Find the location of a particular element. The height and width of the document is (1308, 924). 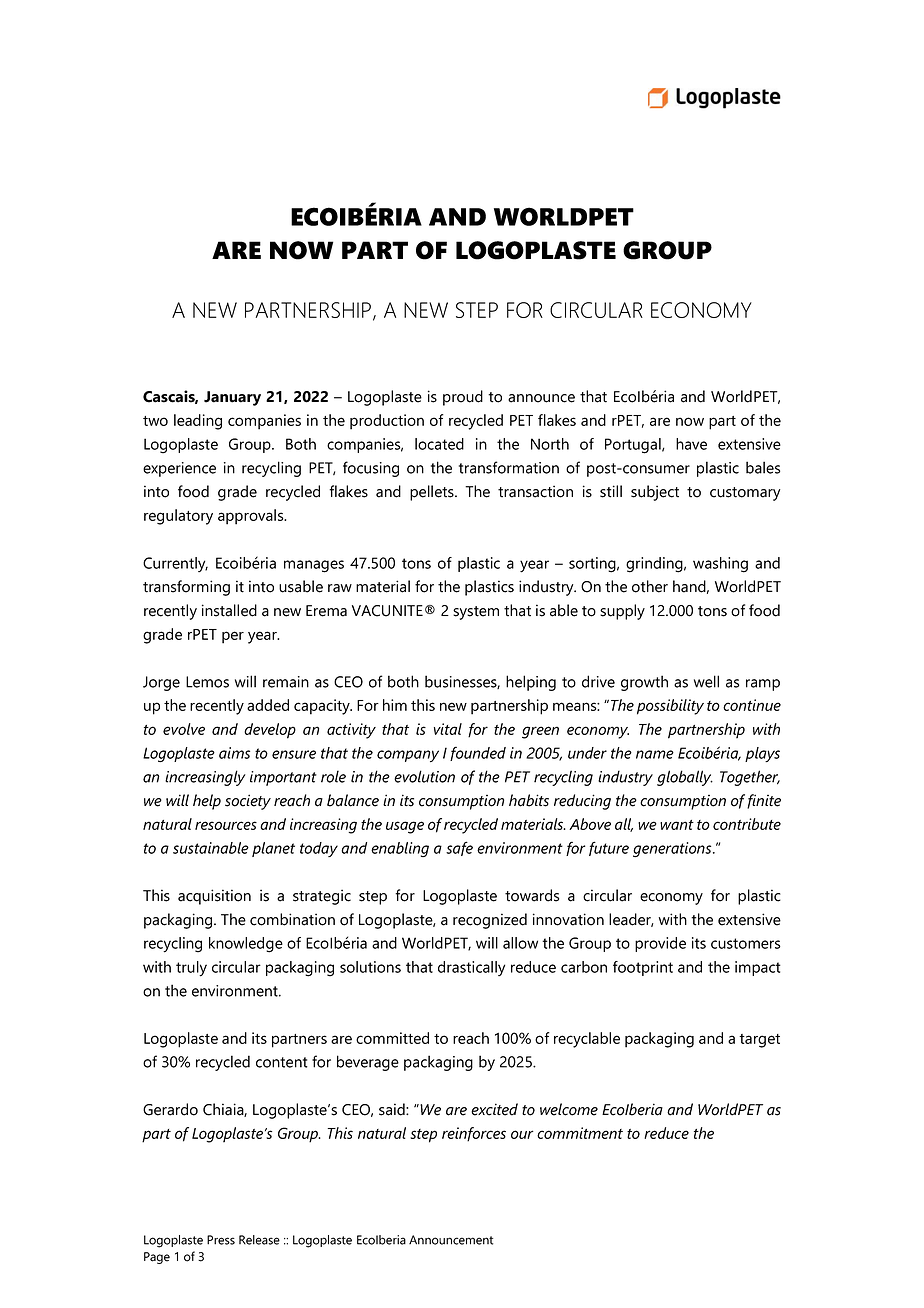

aims is located at coordinates (234, 753).
